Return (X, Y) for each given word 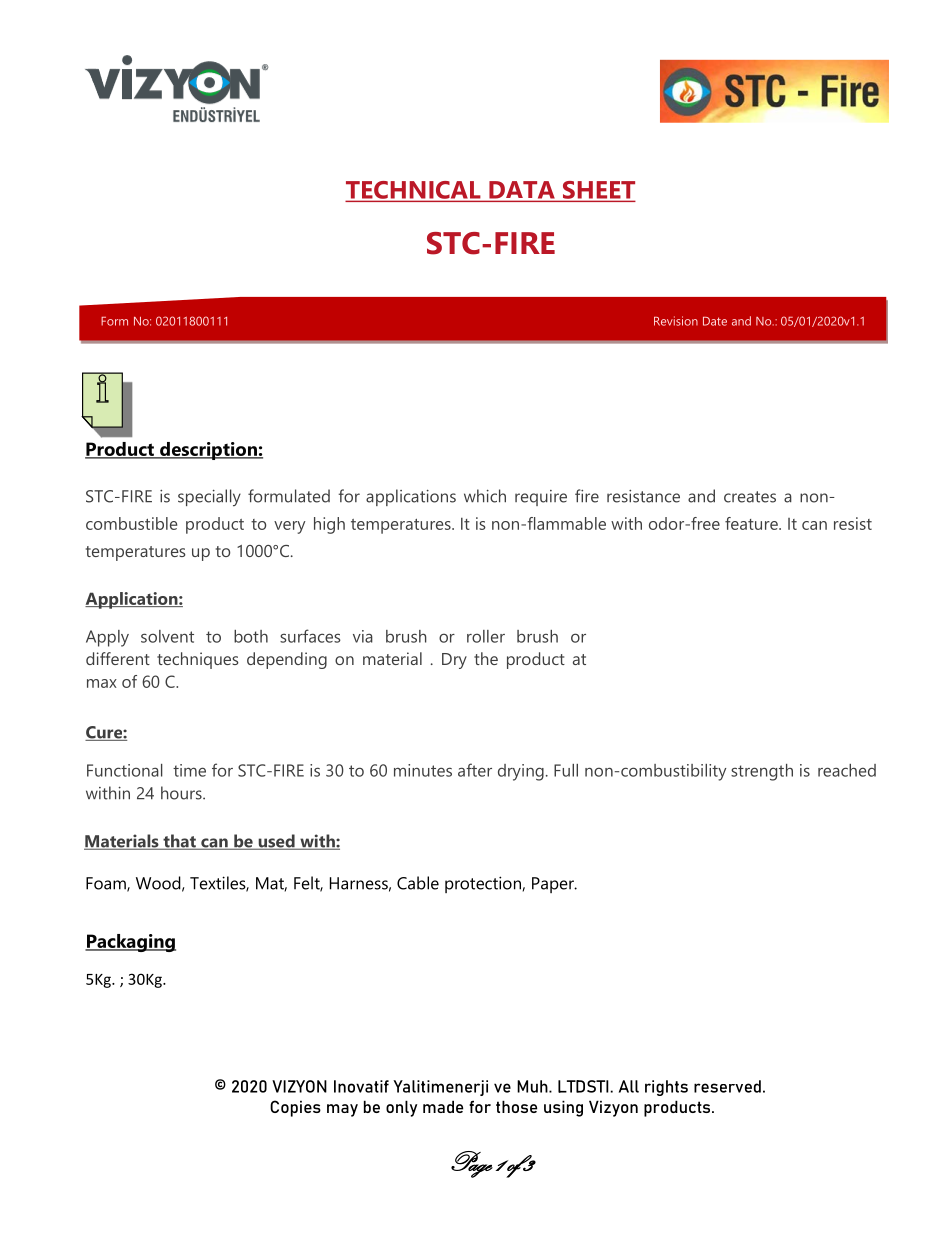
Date (715, 321)
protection (484, 884)
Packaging (130, 943)
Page (472, 1164)
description (208, 451)
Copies (295, 1108)
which (485, 496)
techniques (198, 660)
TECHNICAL (414, 191)
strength (762, 772)
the (486, 658)
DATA (522, 191)
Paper (554, 885)
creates (750, 497)
